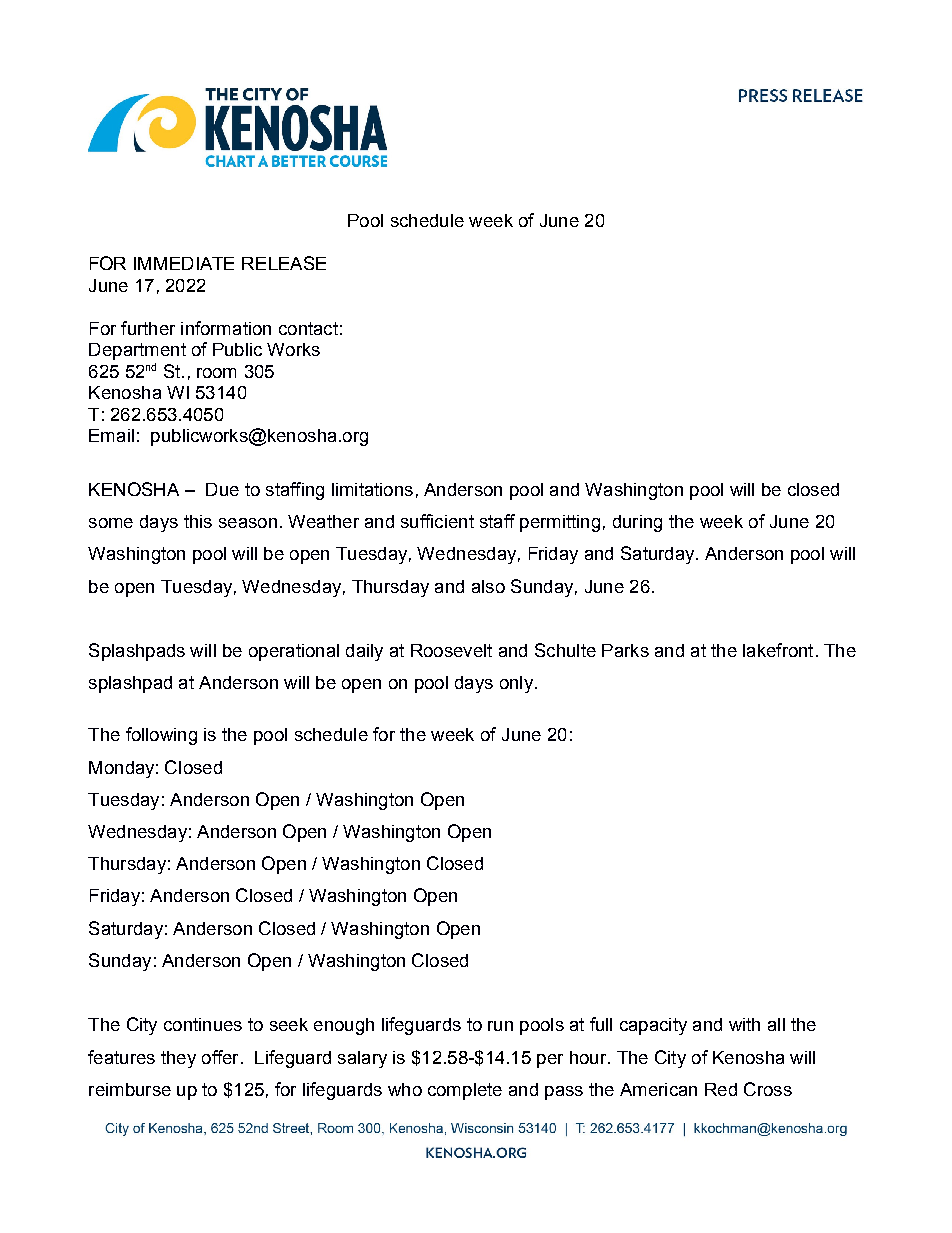 This document has width=952, height=1233. I want to click on during, so click(637, 523).
